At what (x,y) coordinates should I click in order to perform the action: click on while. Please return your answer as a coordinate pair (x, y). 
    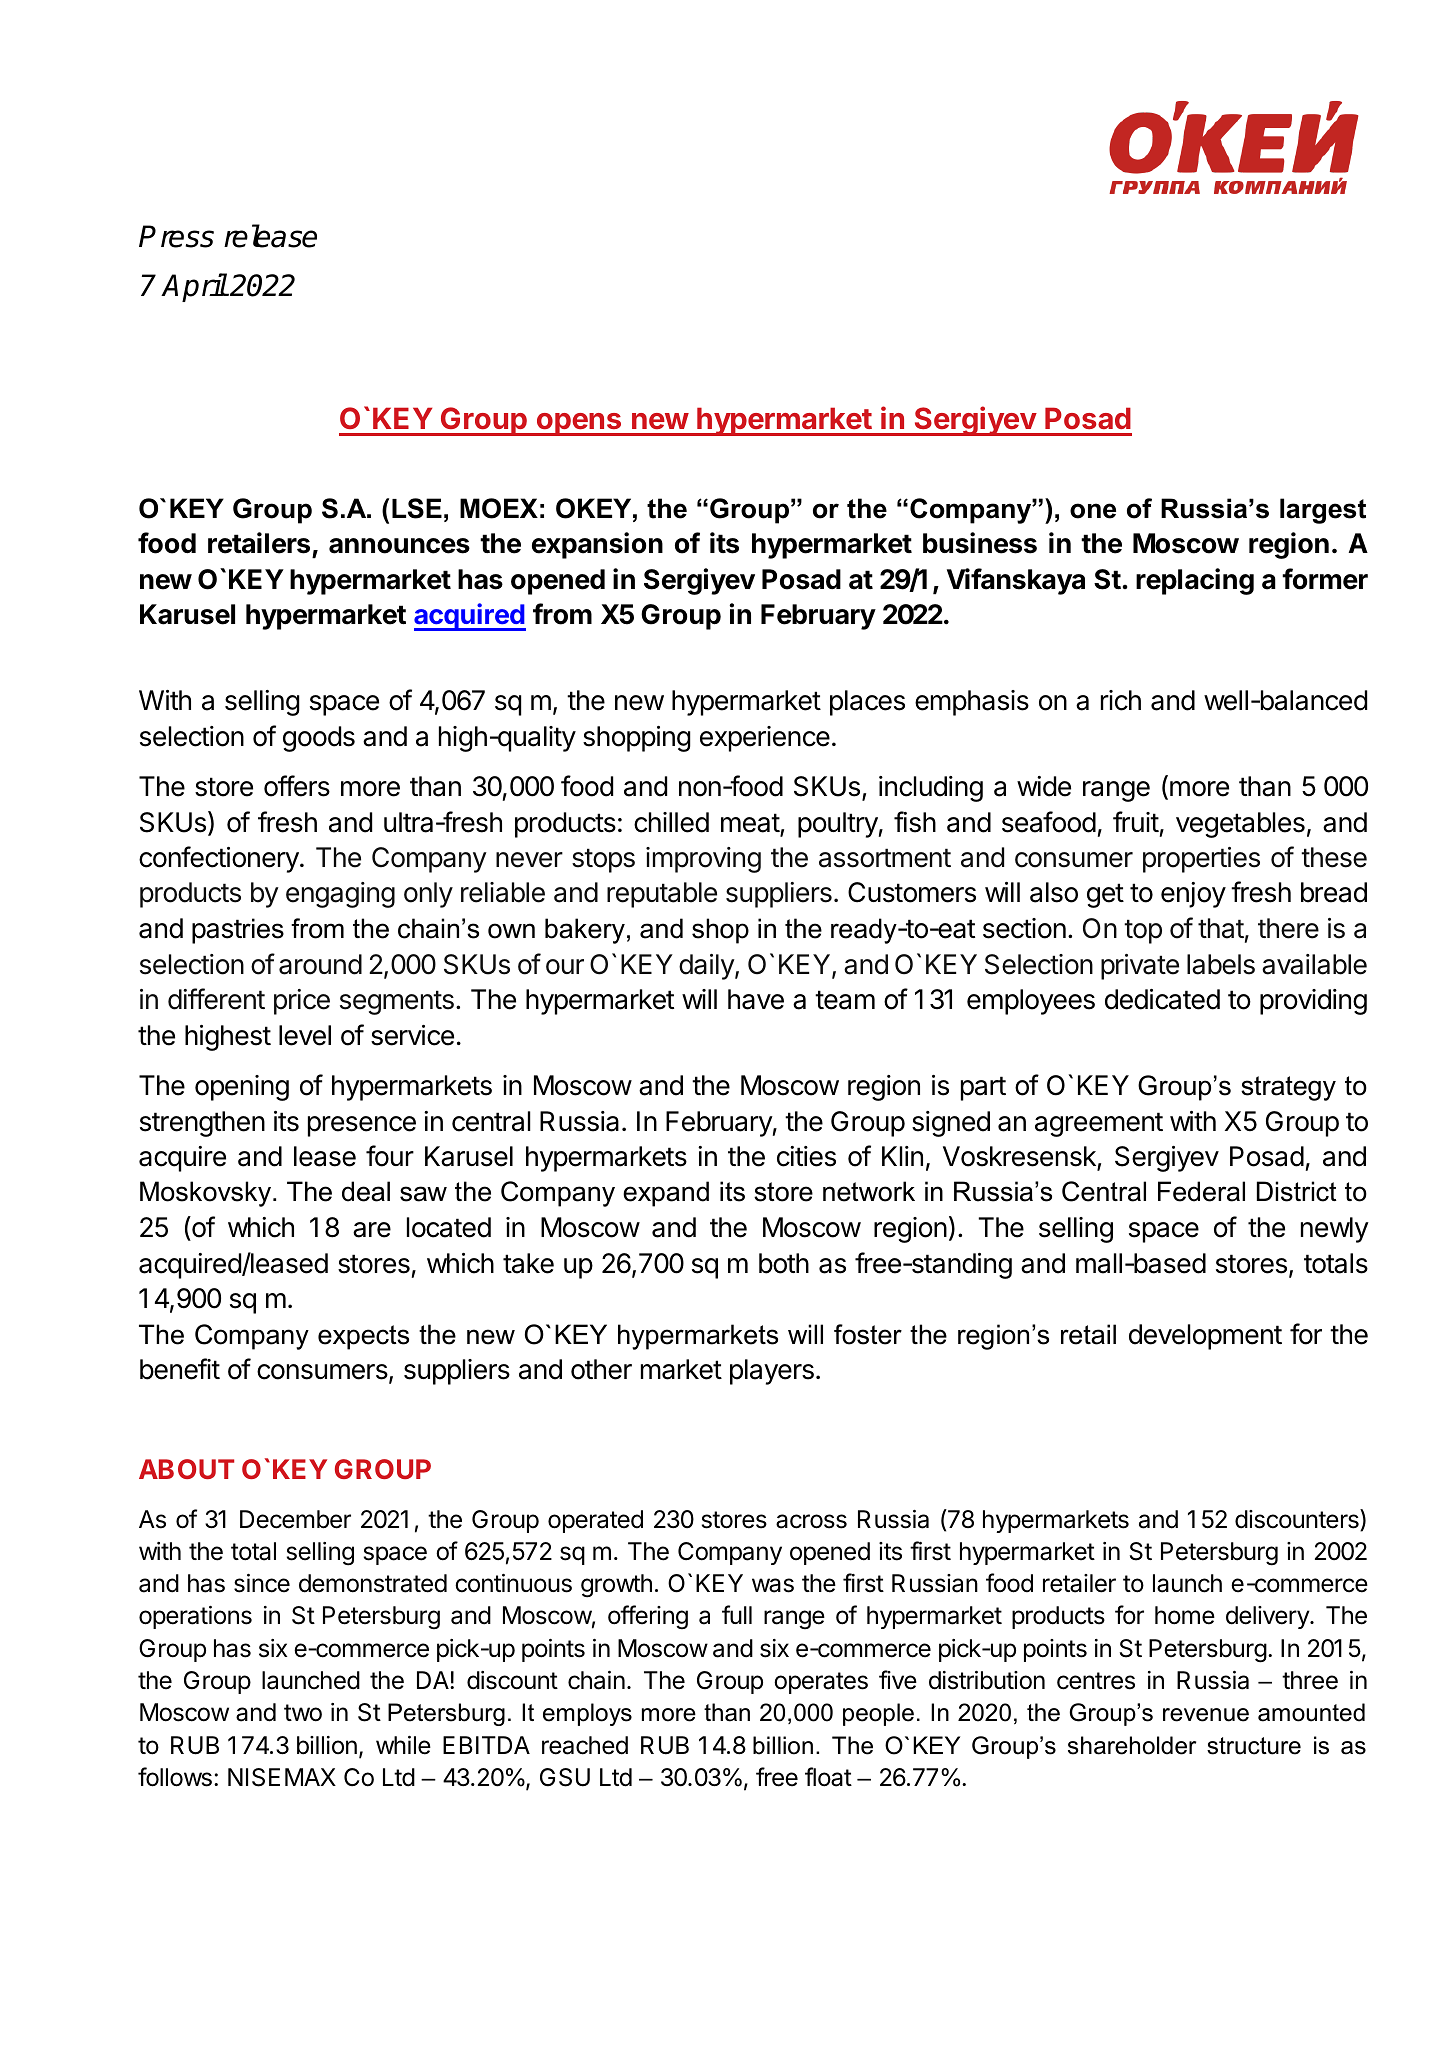
    Looking at the image, I should click on (403, 1745).
